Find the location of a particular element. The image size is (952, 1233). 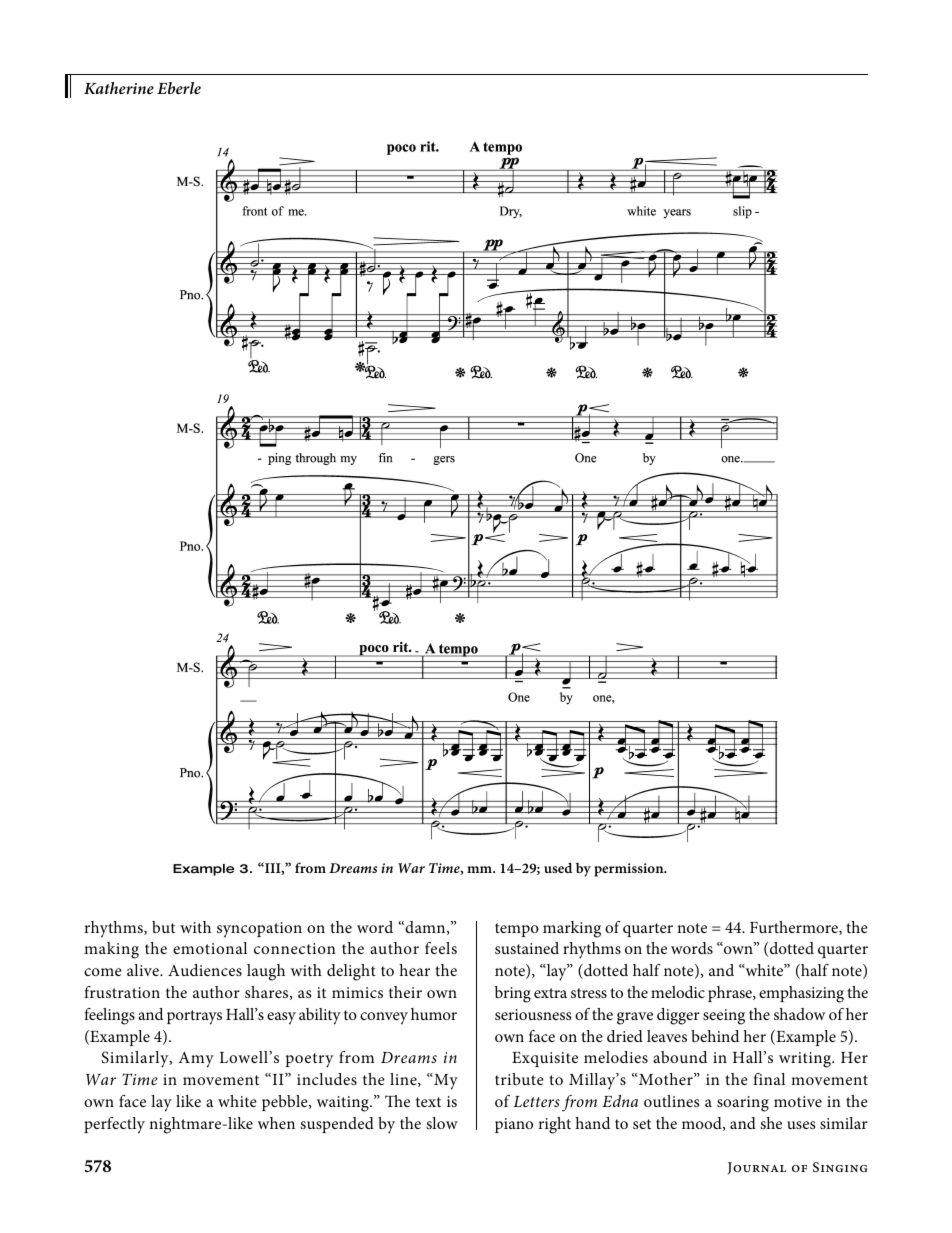

slow is located at coordinates (442, 1123).
